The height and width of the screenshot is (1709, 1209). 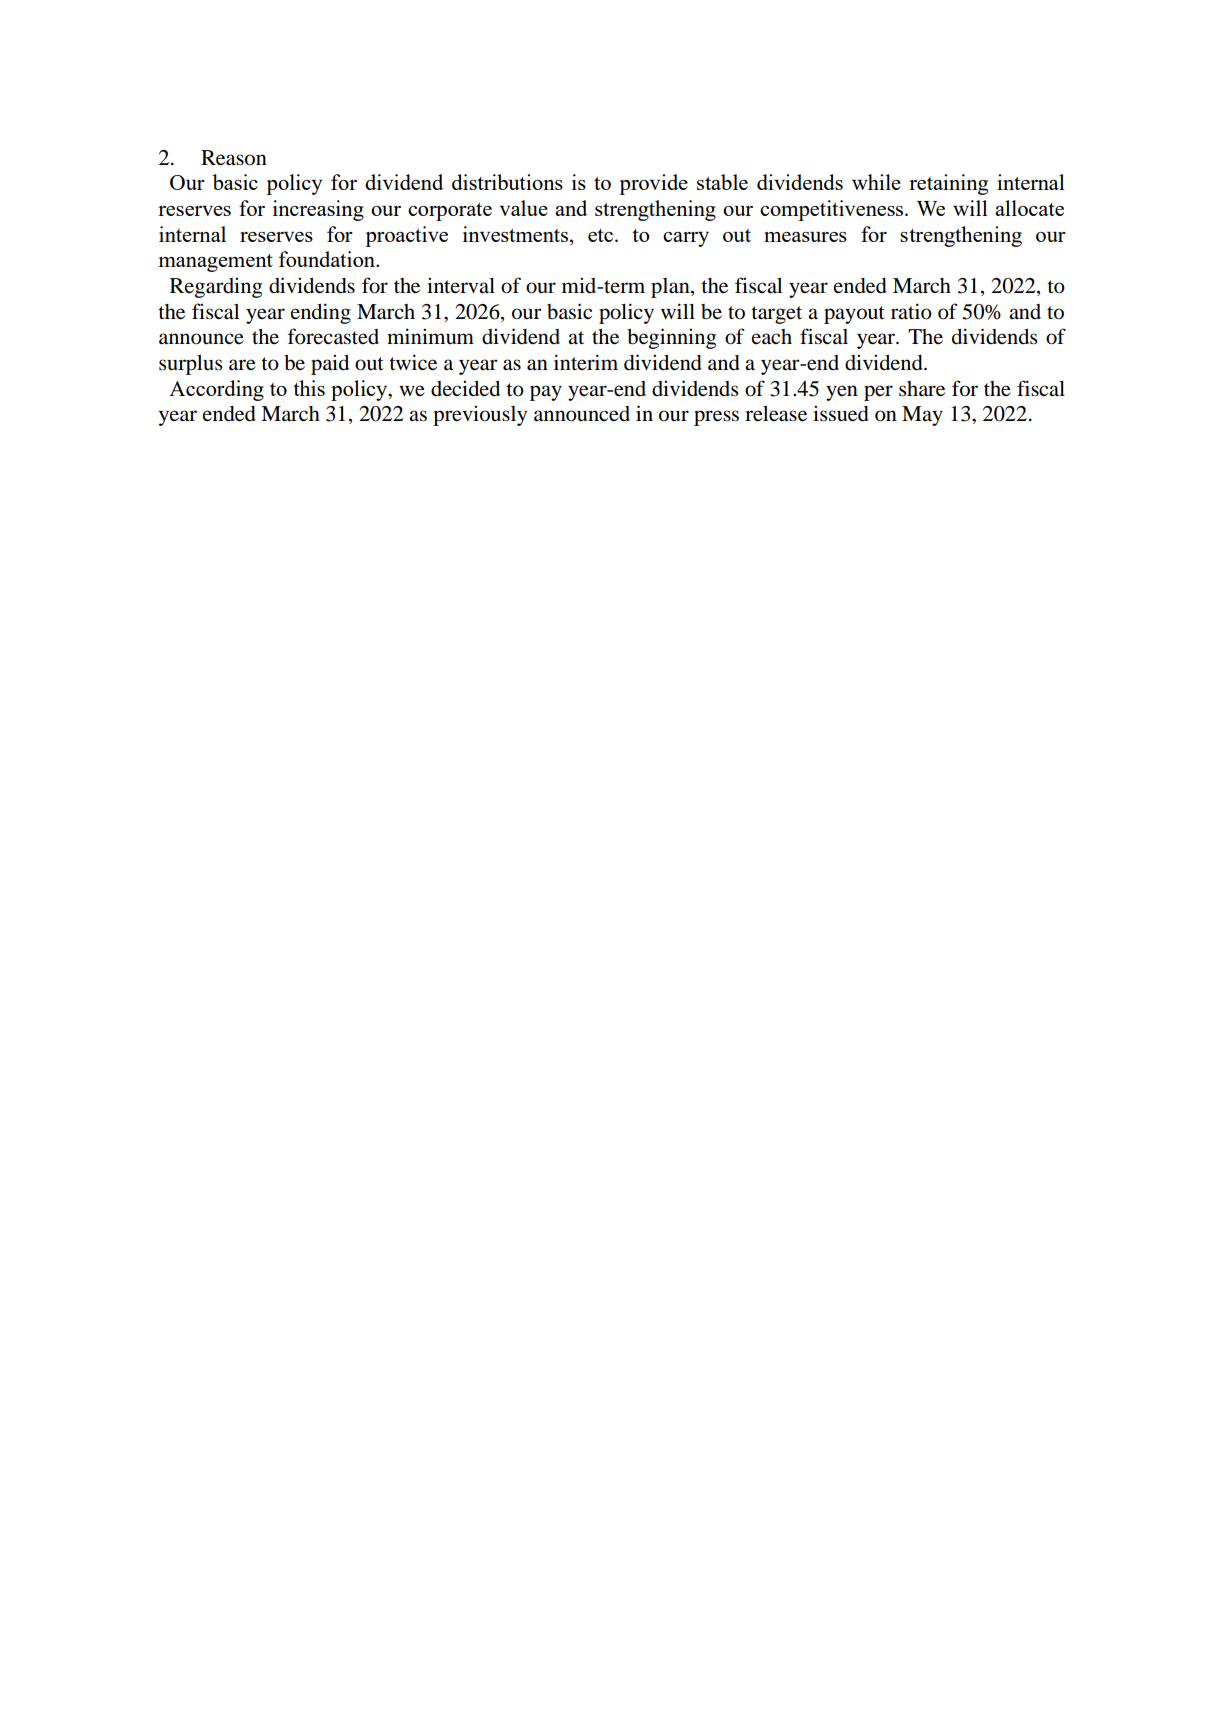 What do you see at coordinates (653, 184) in the screenshot?
I see `provide` at bounding box center [653, 184].
